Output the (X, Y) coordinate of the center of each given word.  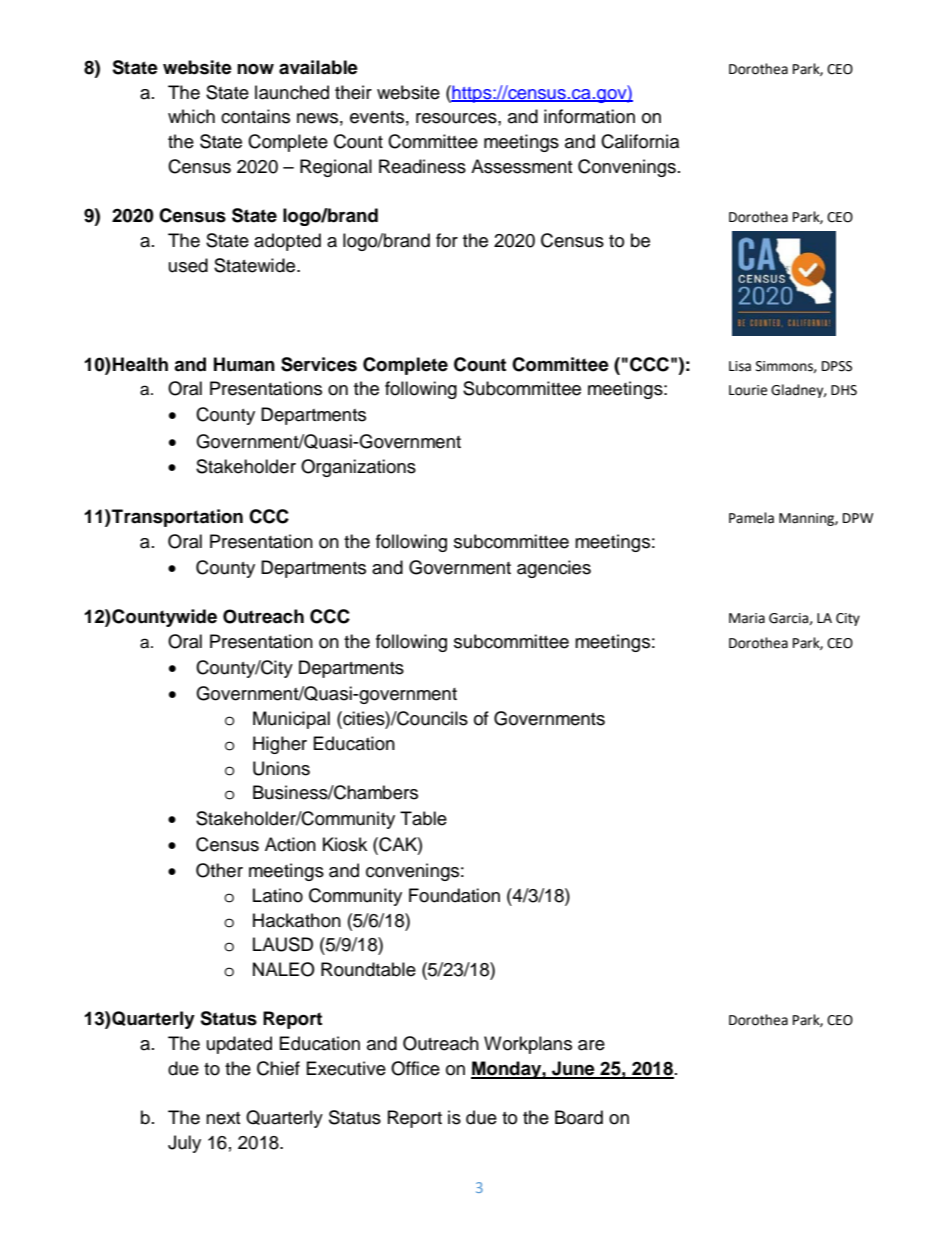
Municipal (291, 720)
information (589, 116)
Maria (747, 618)
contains (255, 116)
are (591, 1045)
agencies (554, 569)
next (223, 1118)
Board (579, 1117)
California (640, 141)
